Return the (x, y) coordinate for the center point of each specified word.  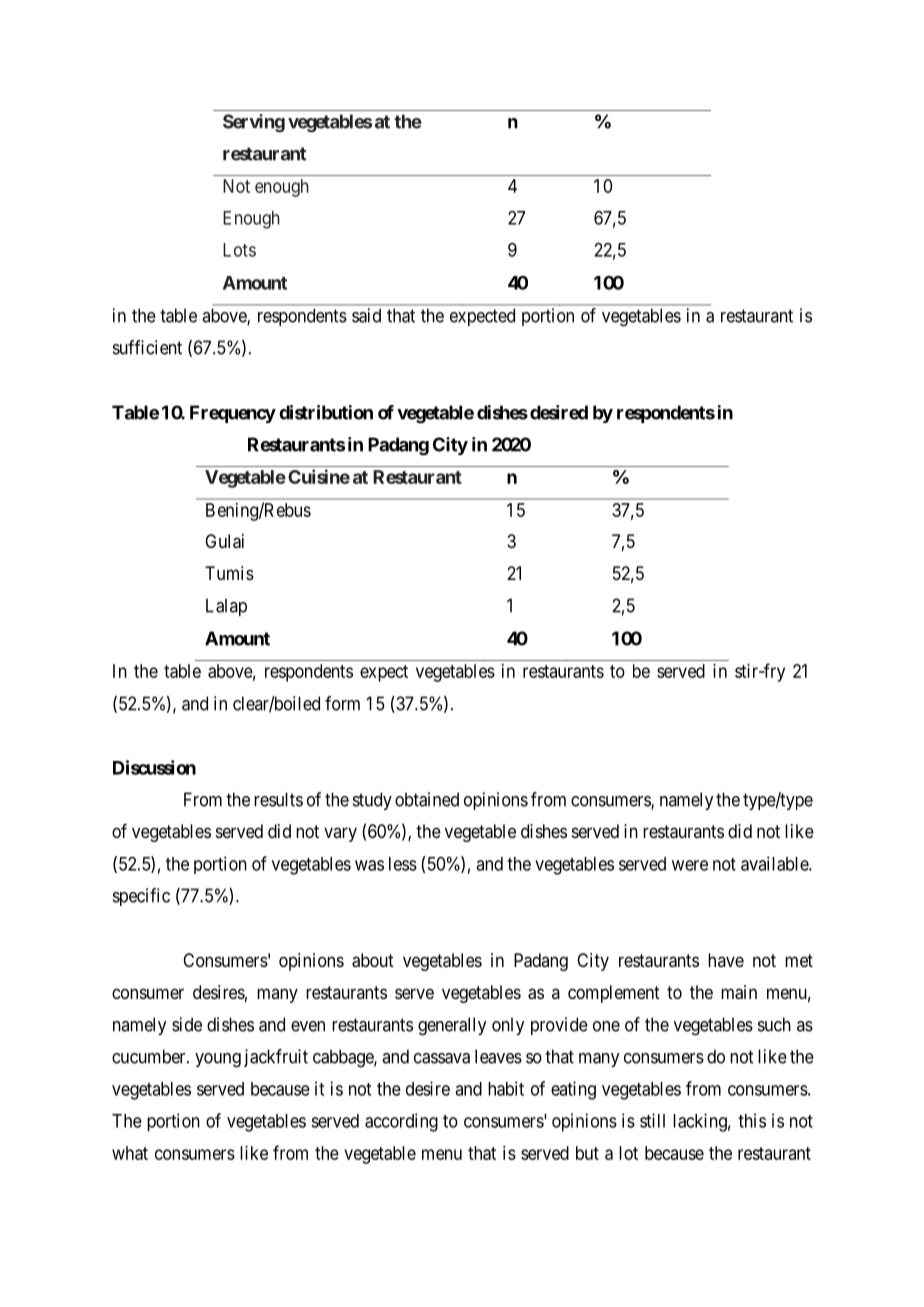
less (403, 864)
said (366, 315)
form (342, 703)
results (278, 799)
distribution (326, 412)
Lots (239, 250)
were (690, 865)
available (775, 863)
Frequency (233, 414)
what (130, 1153)
